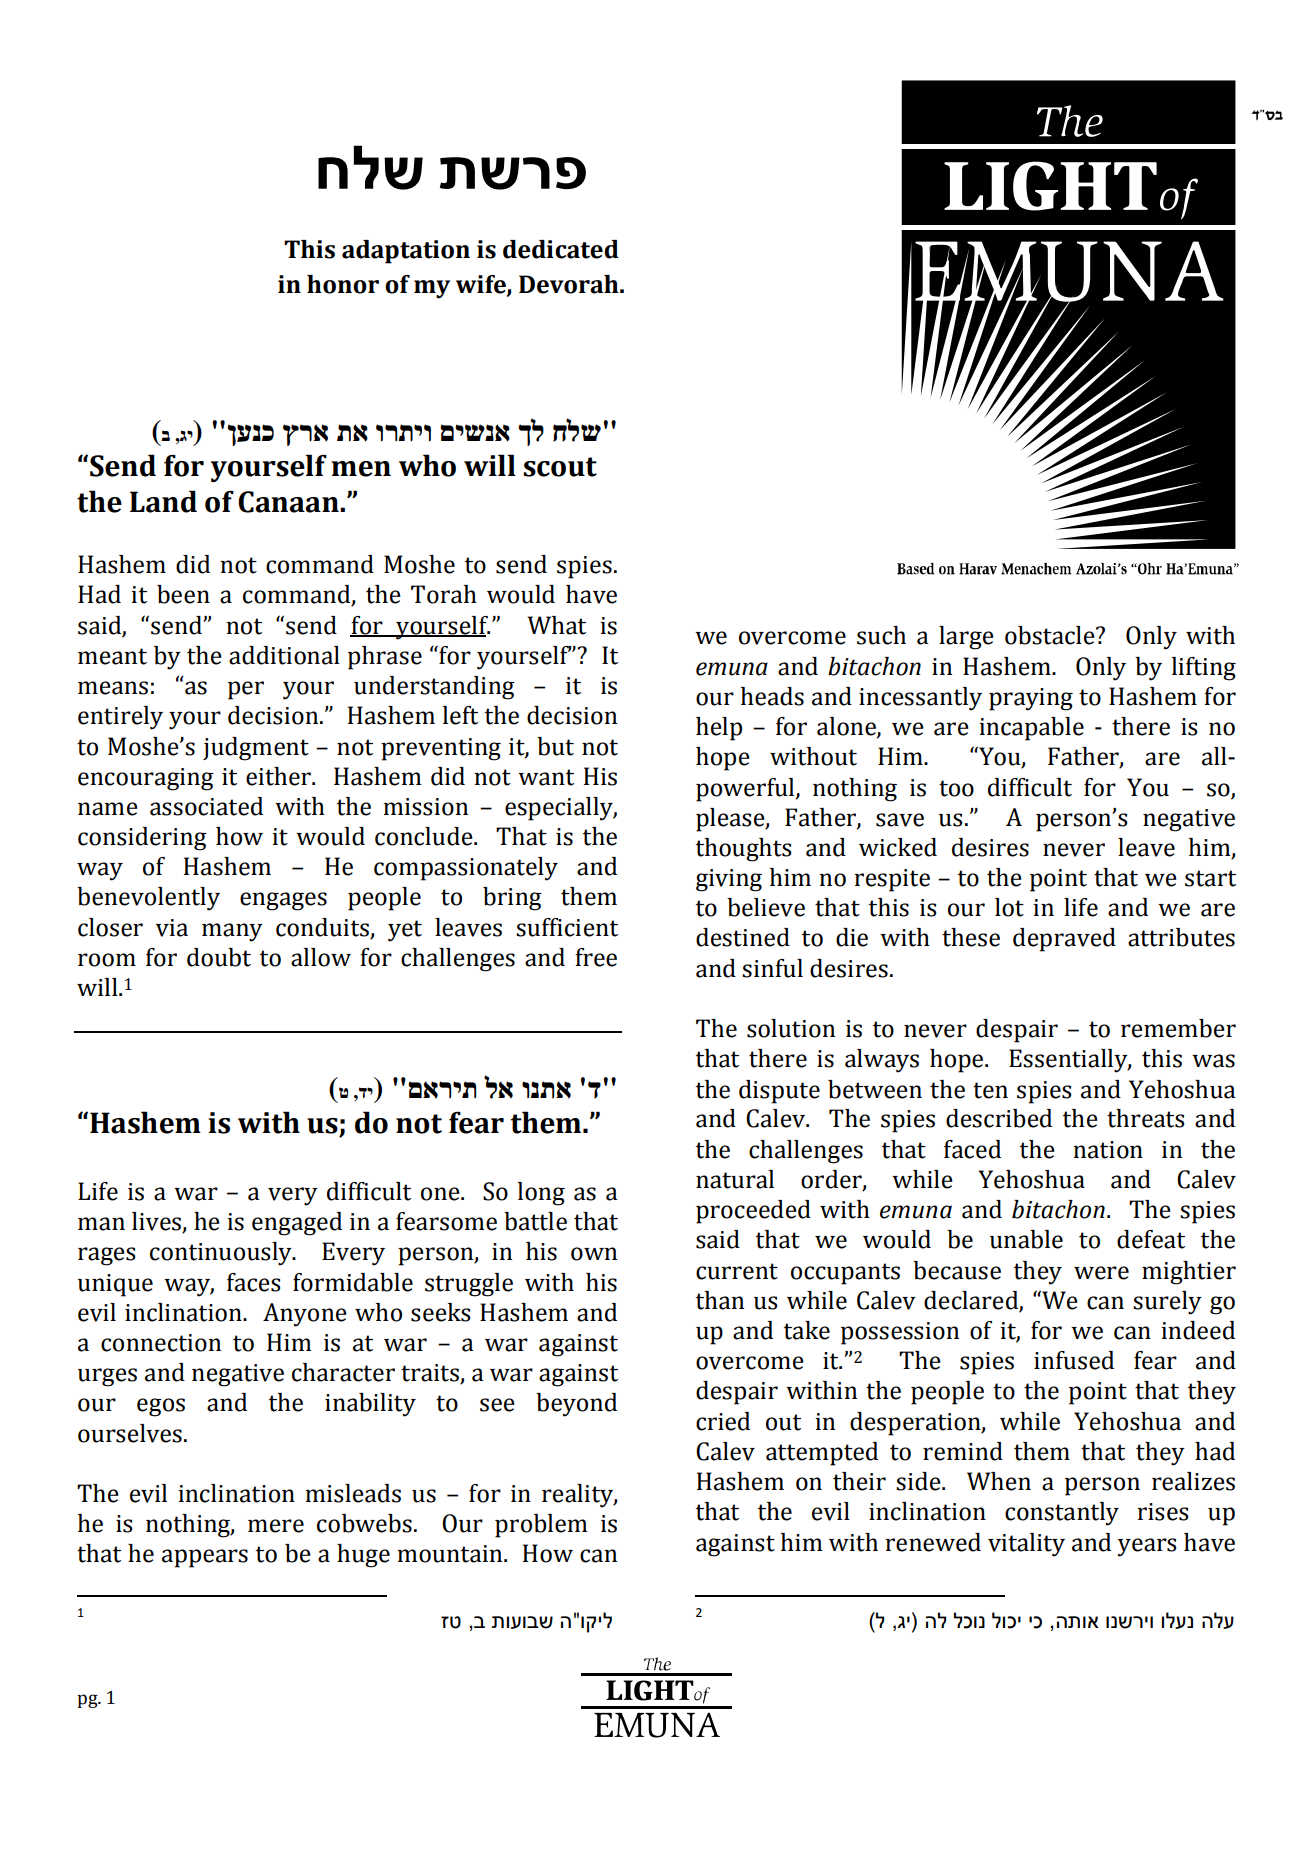 This screenshot has width=1312, height=1857. I want to click on giving, so click(729, 880).
